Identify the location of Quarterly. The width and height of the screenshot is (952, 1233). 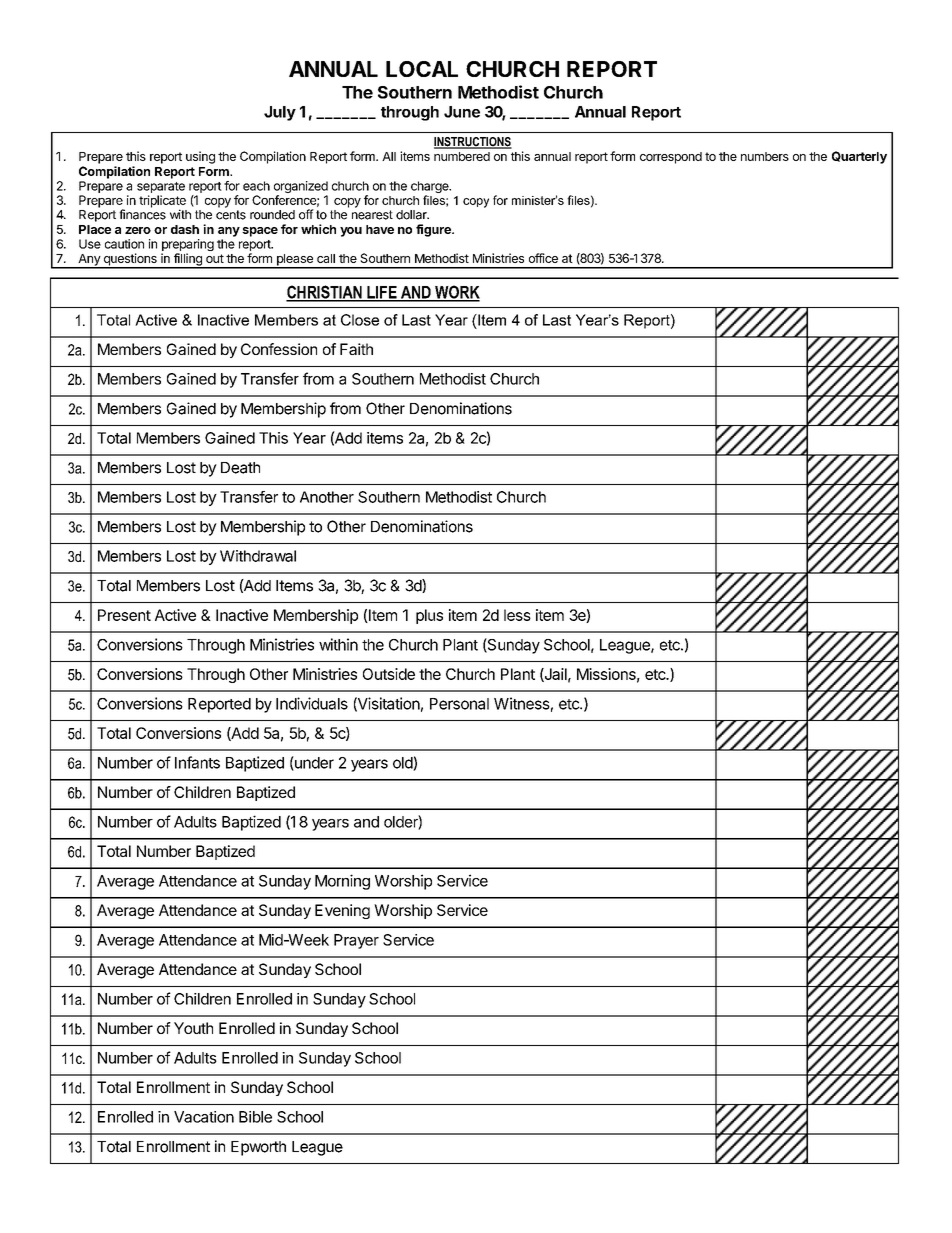
(859, 157).
